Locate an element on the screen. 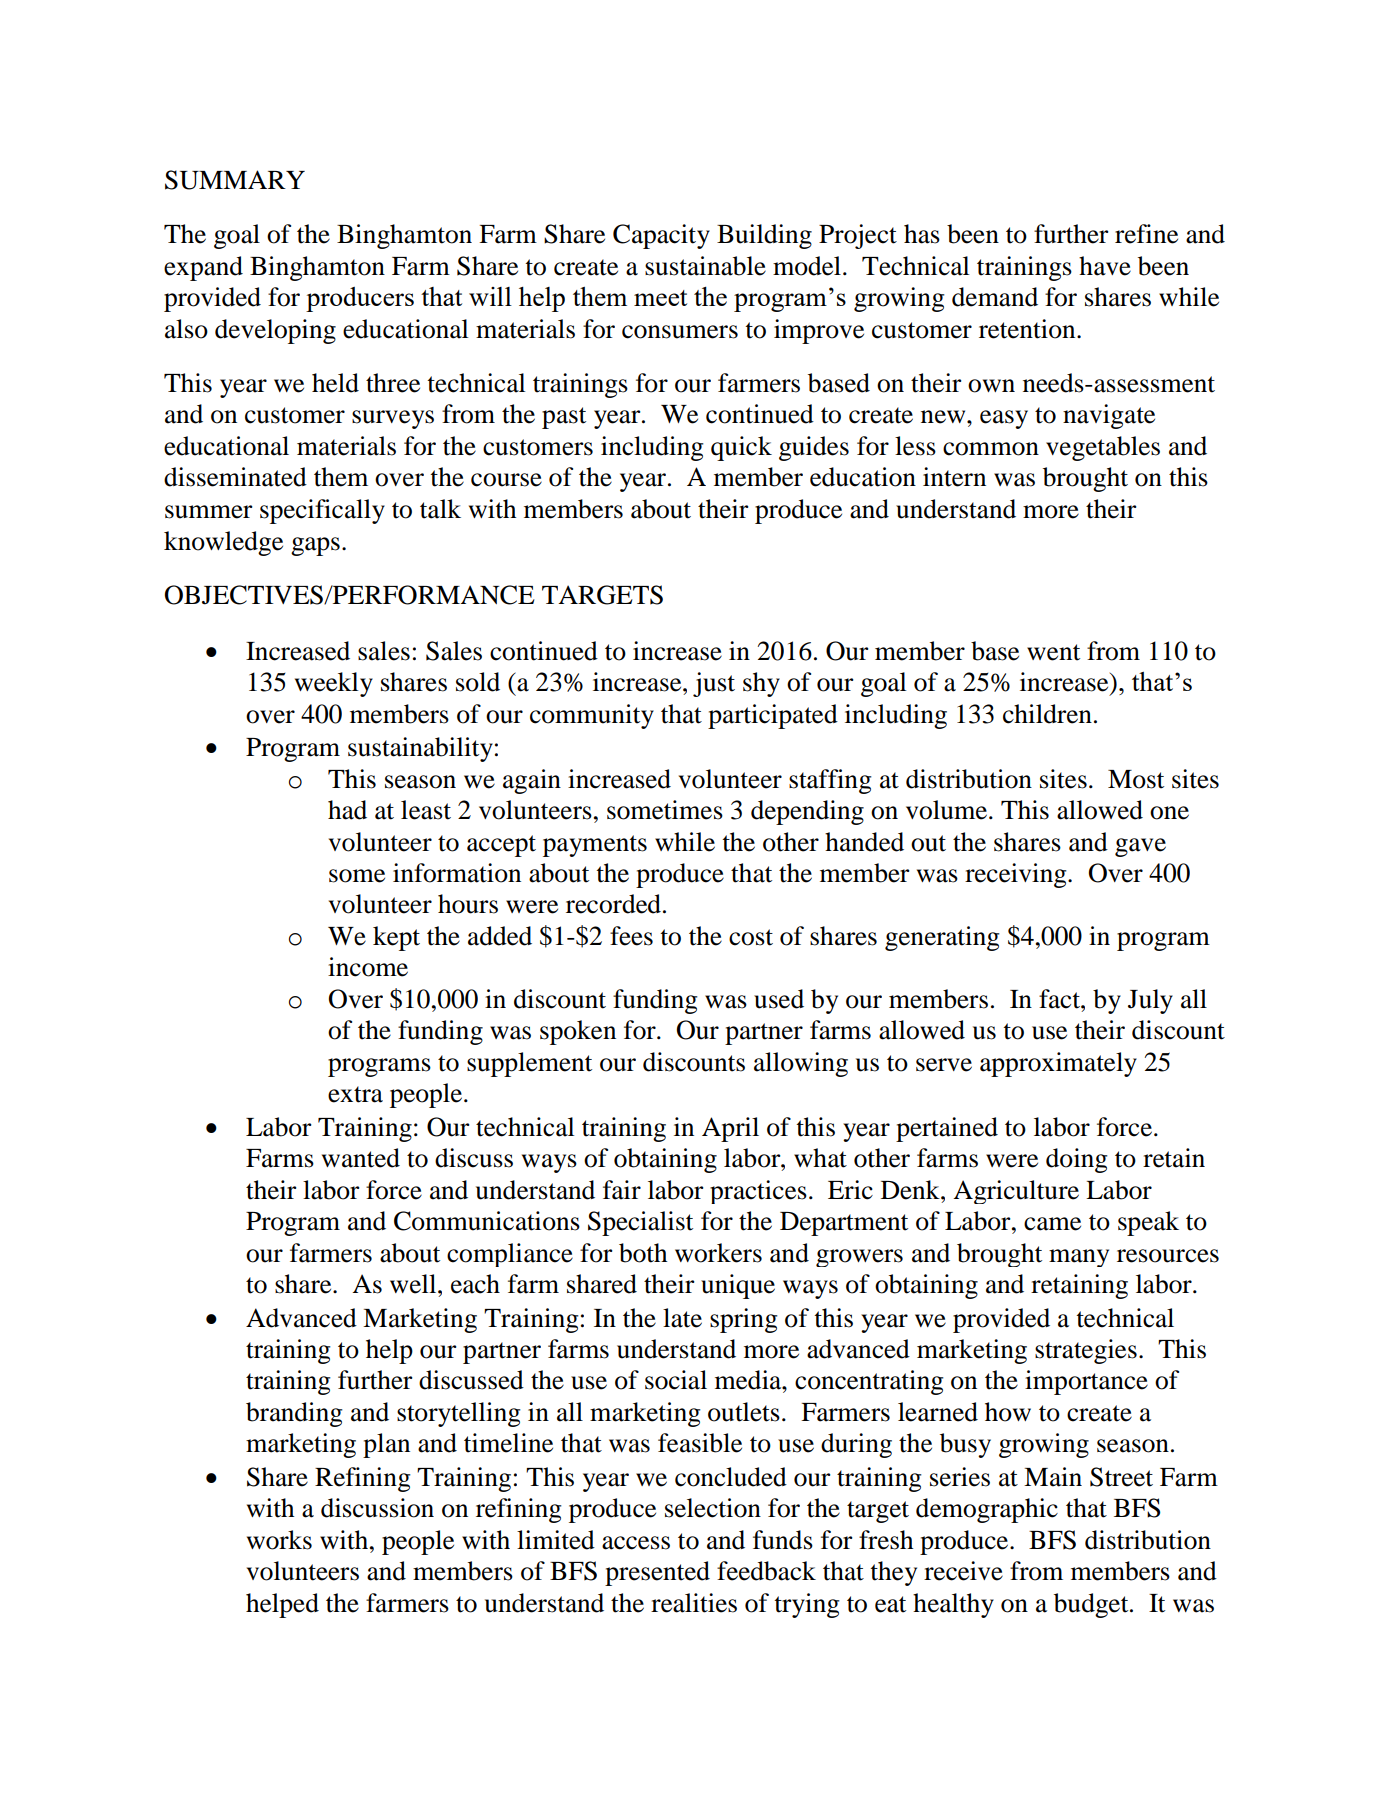  recorded is located at coordinates (615, 904).
